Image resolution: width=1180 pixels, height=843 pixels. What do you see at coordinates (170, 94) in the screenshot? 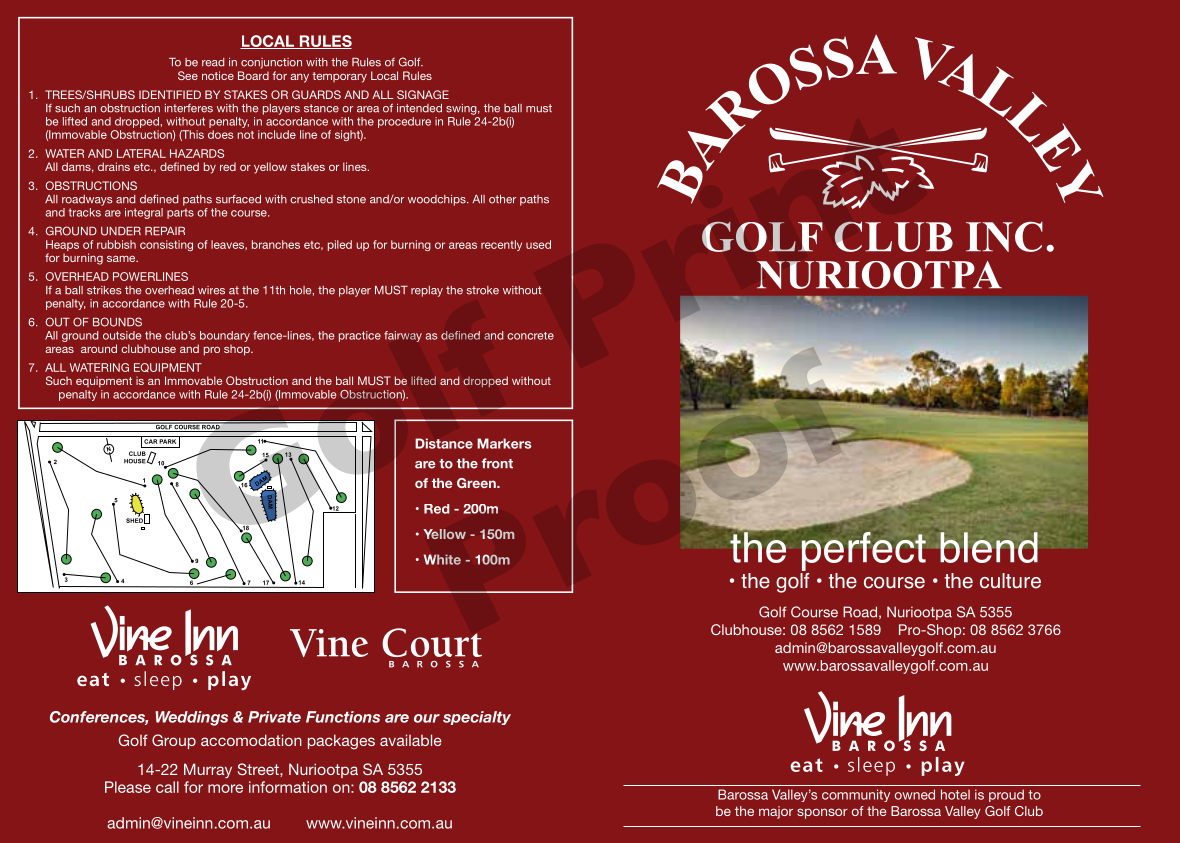
I see `IDENTIFIED` at bounding box center [170, 94].
